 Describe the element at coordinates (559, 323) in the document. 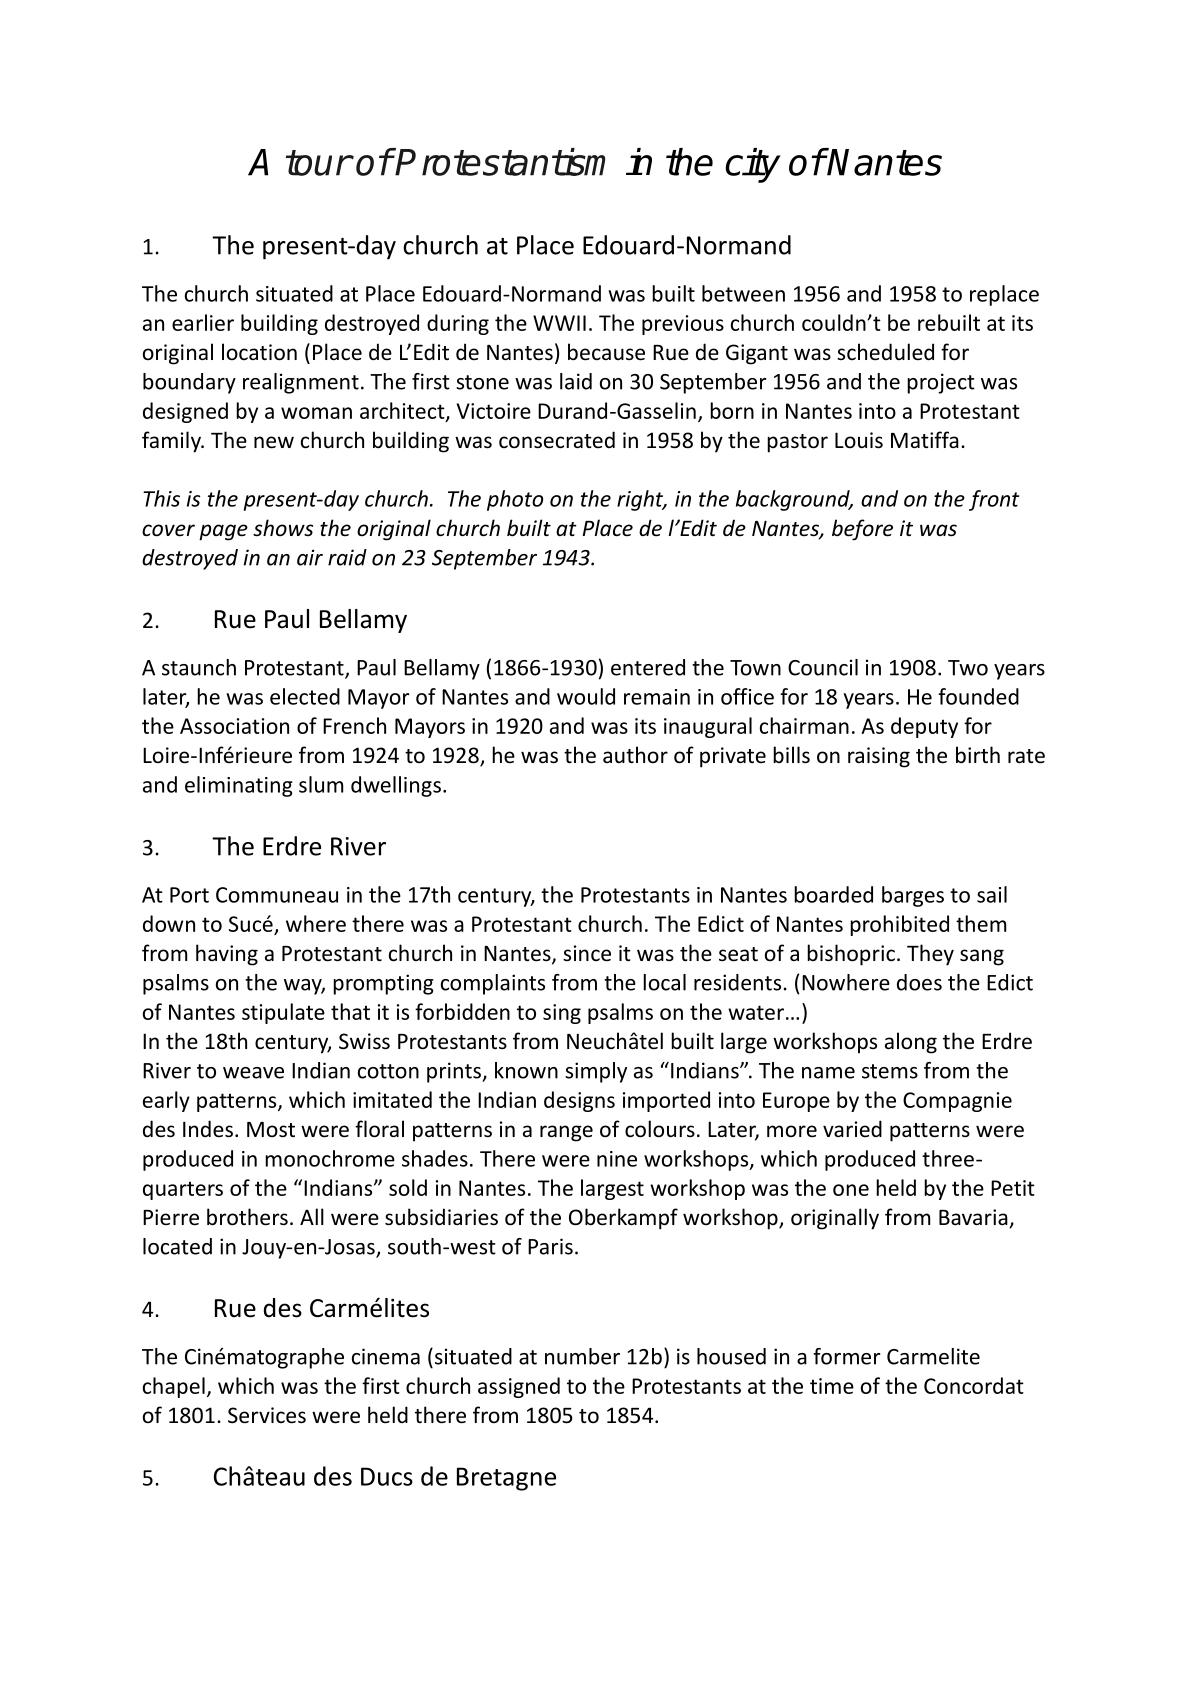

I see `WWII` at that location.
